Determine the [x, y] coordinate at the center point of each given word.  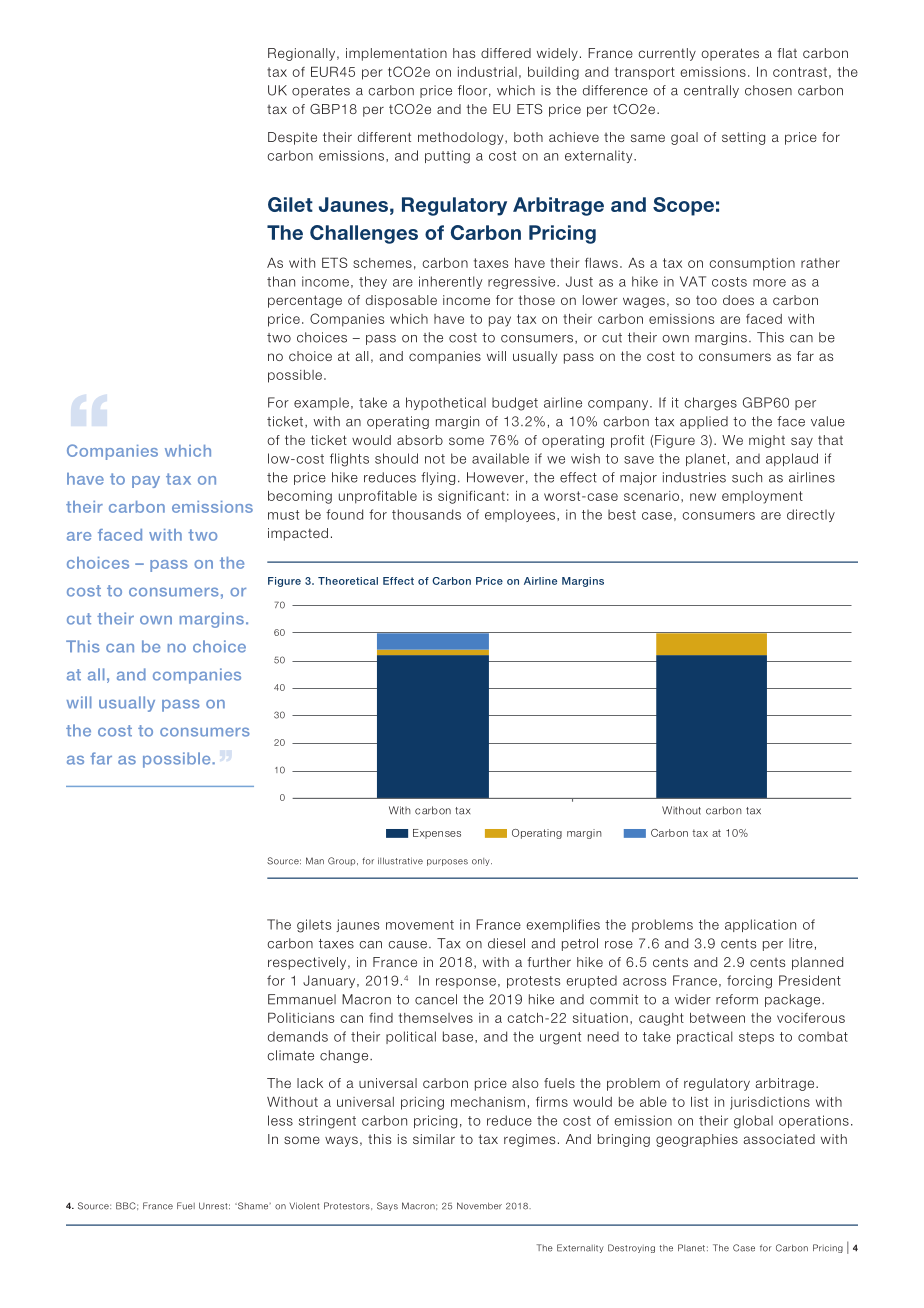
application [760, 925]
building [553, 73]
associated [779, 1139]
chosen [768, 90]
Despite [292, 138]
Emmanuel [302, 999]
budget [515, 404]
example [321, 403]
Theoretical [348, 581]
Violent [304, 1206]
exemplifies [563, 925]
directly [811, 515]
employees [521, 515]
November [479, 1206]
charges [710, 404]
